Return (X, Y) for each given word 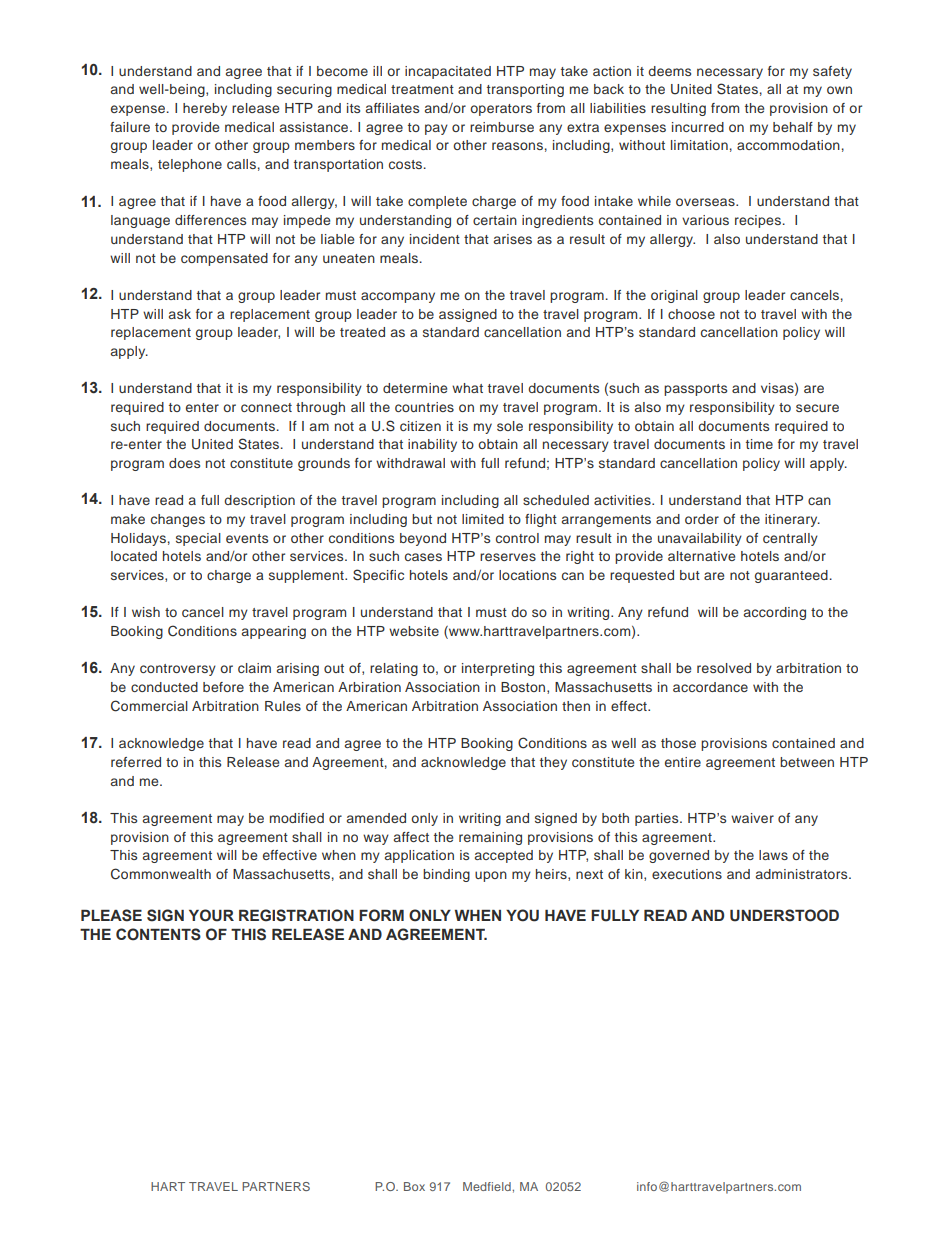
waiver (752, 818)
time (759, 444)
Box (414, 1186)
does (184, 463)
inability (432, 445)
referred (136, 762)
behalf (793, 127)
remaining (490, 838)
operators (501, 110)
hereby (205, 109)
